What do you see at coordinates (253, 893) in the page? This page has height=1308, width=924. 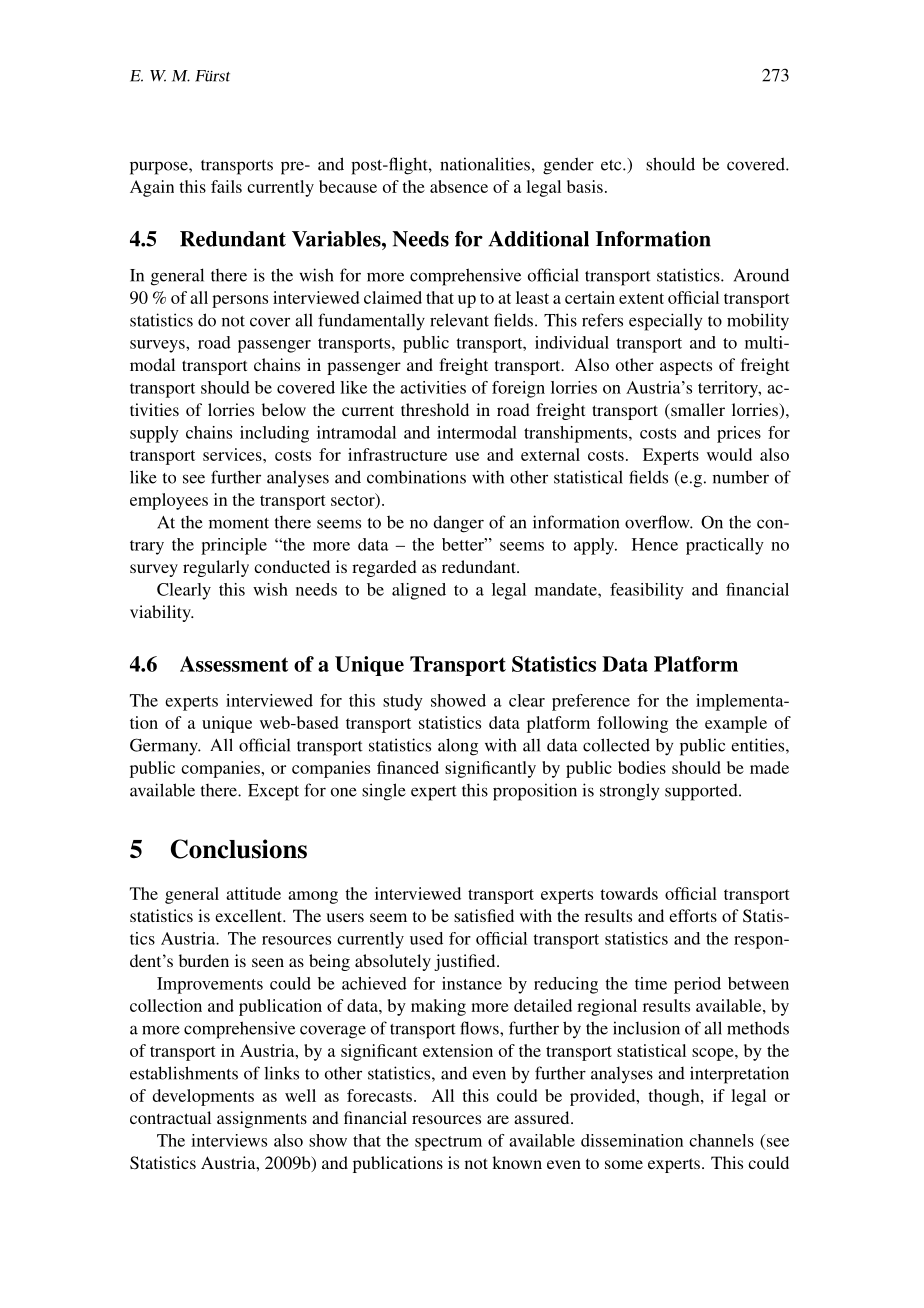 I see `attitude` at bounding box center [253, 893].
